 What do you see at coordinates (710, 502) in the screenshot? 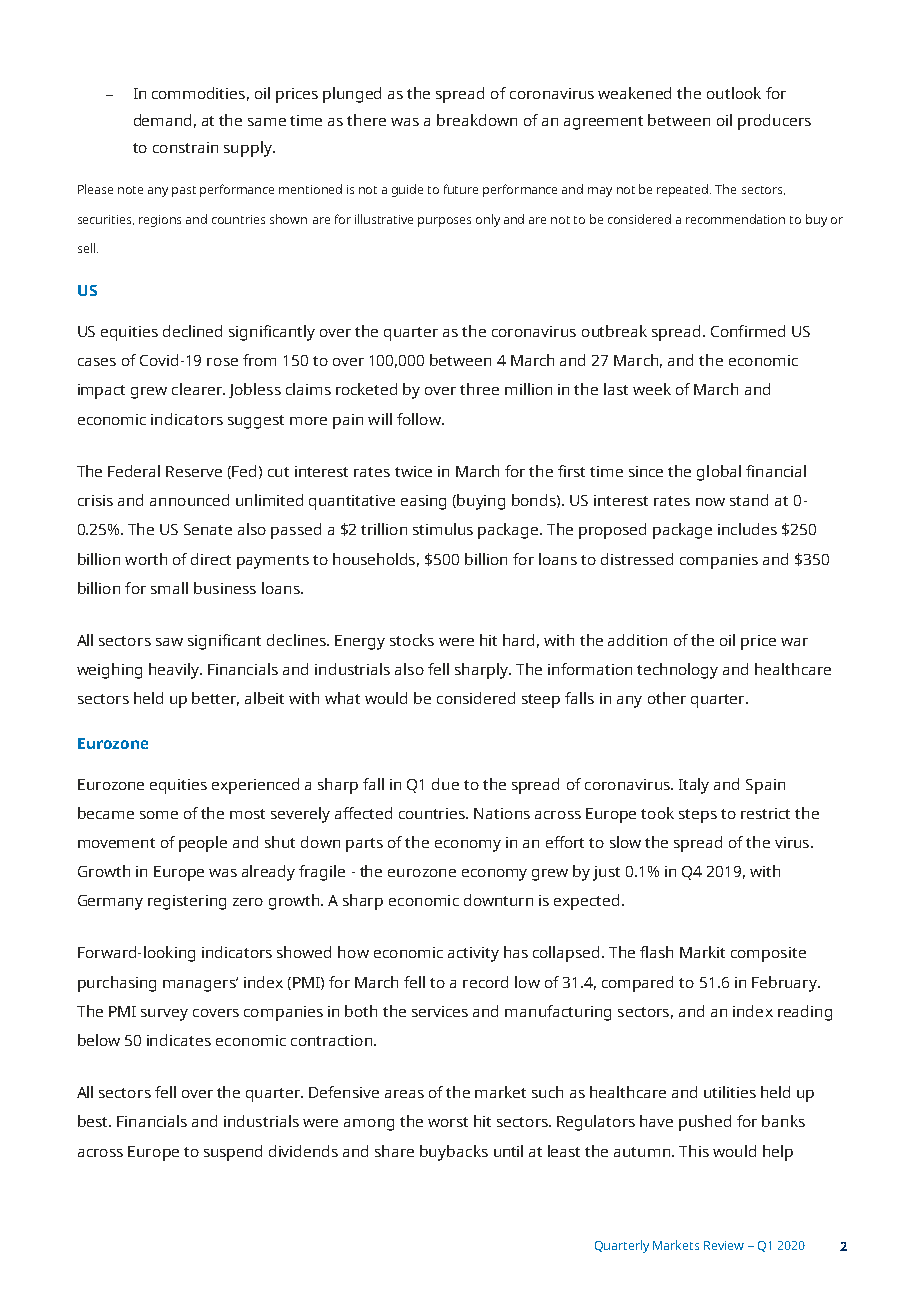
I see `now` at bounding box center [710, 502].
